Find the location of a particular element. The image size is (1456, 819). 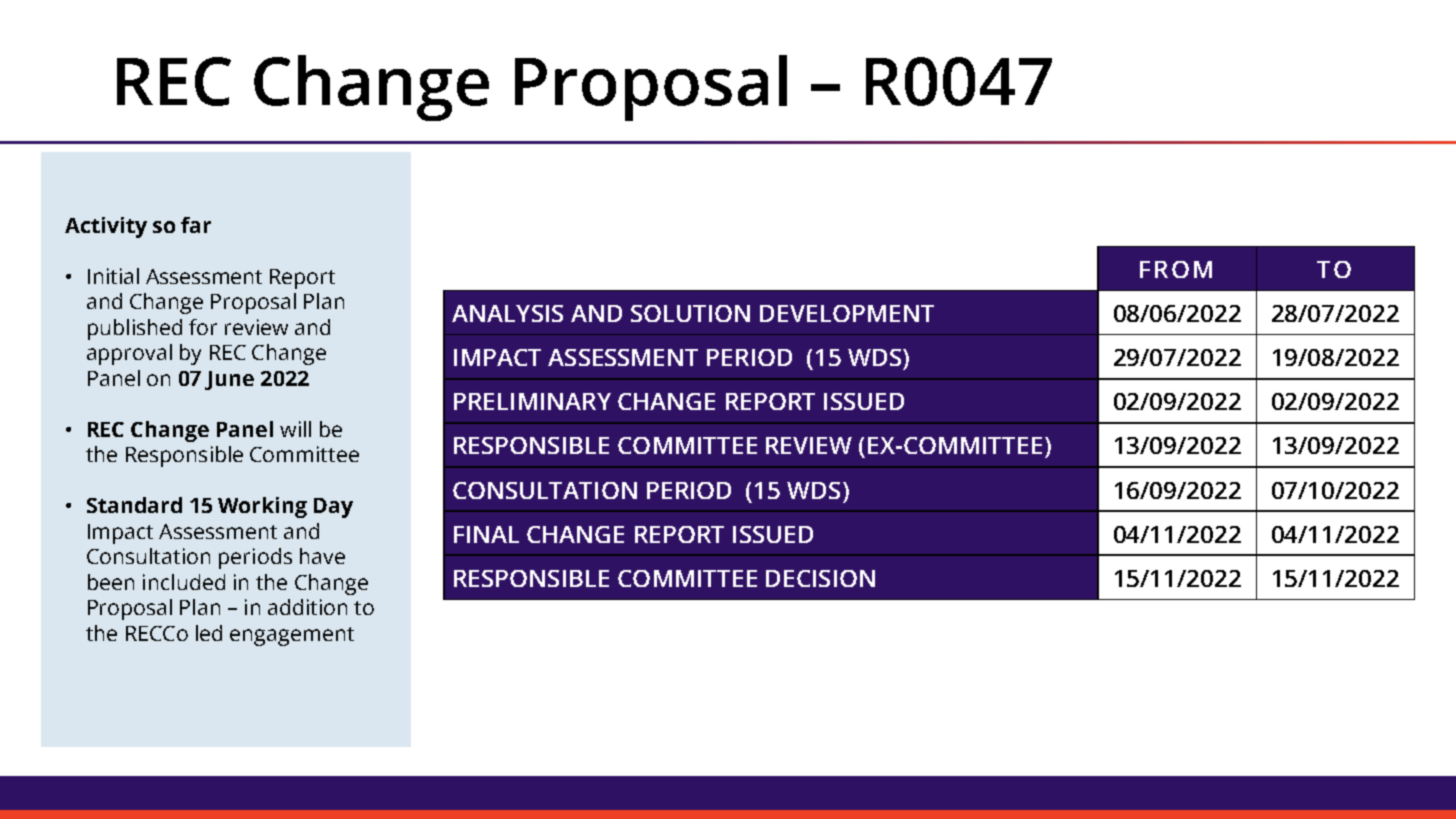

June is located at coordinates (229, 380).
